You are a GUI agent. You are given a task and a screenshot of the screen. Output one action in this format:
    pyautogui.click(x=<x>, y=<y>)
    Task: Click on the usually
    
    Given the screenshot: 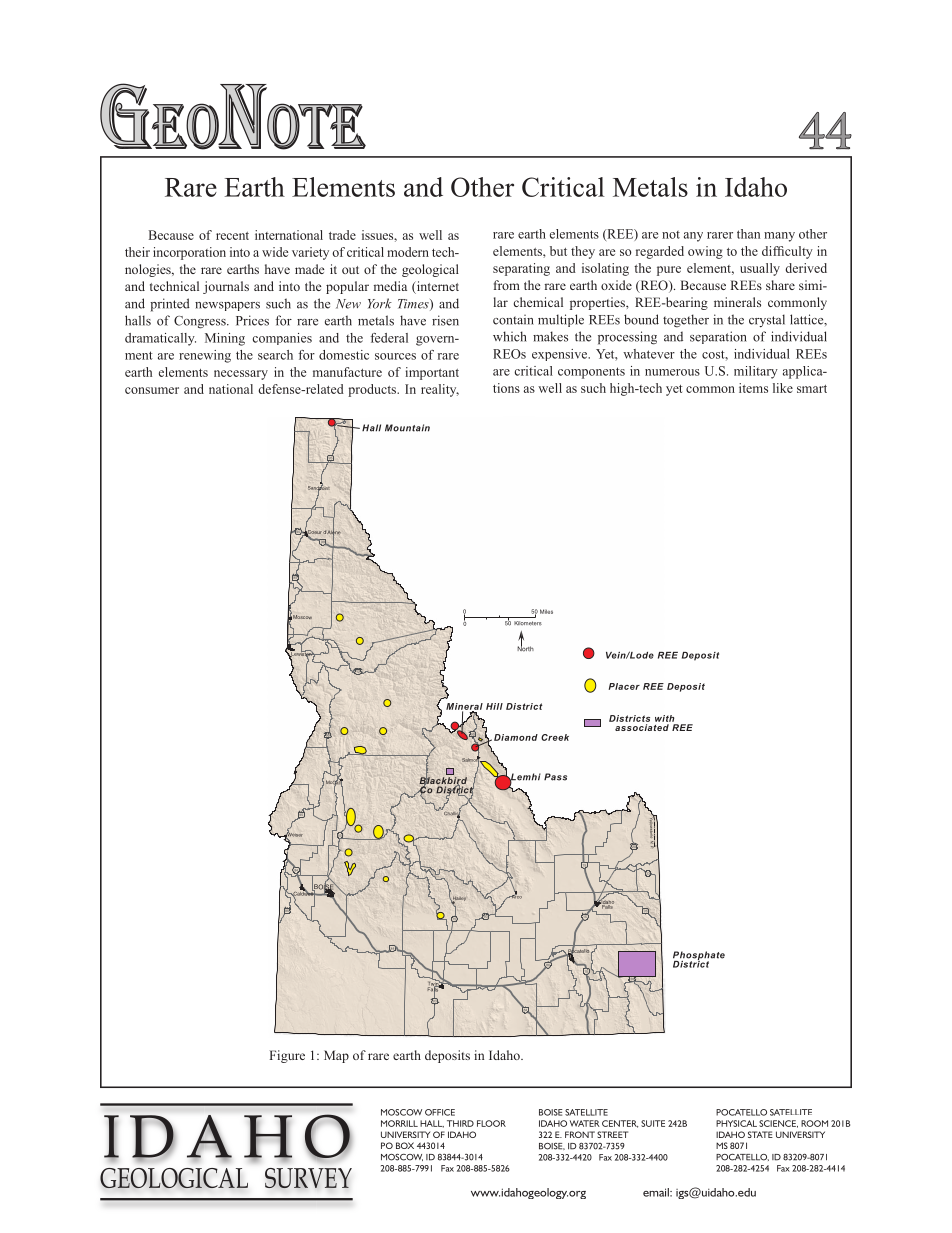 What is the action you would take?
    pyautogui.click(x=760, y=269)
